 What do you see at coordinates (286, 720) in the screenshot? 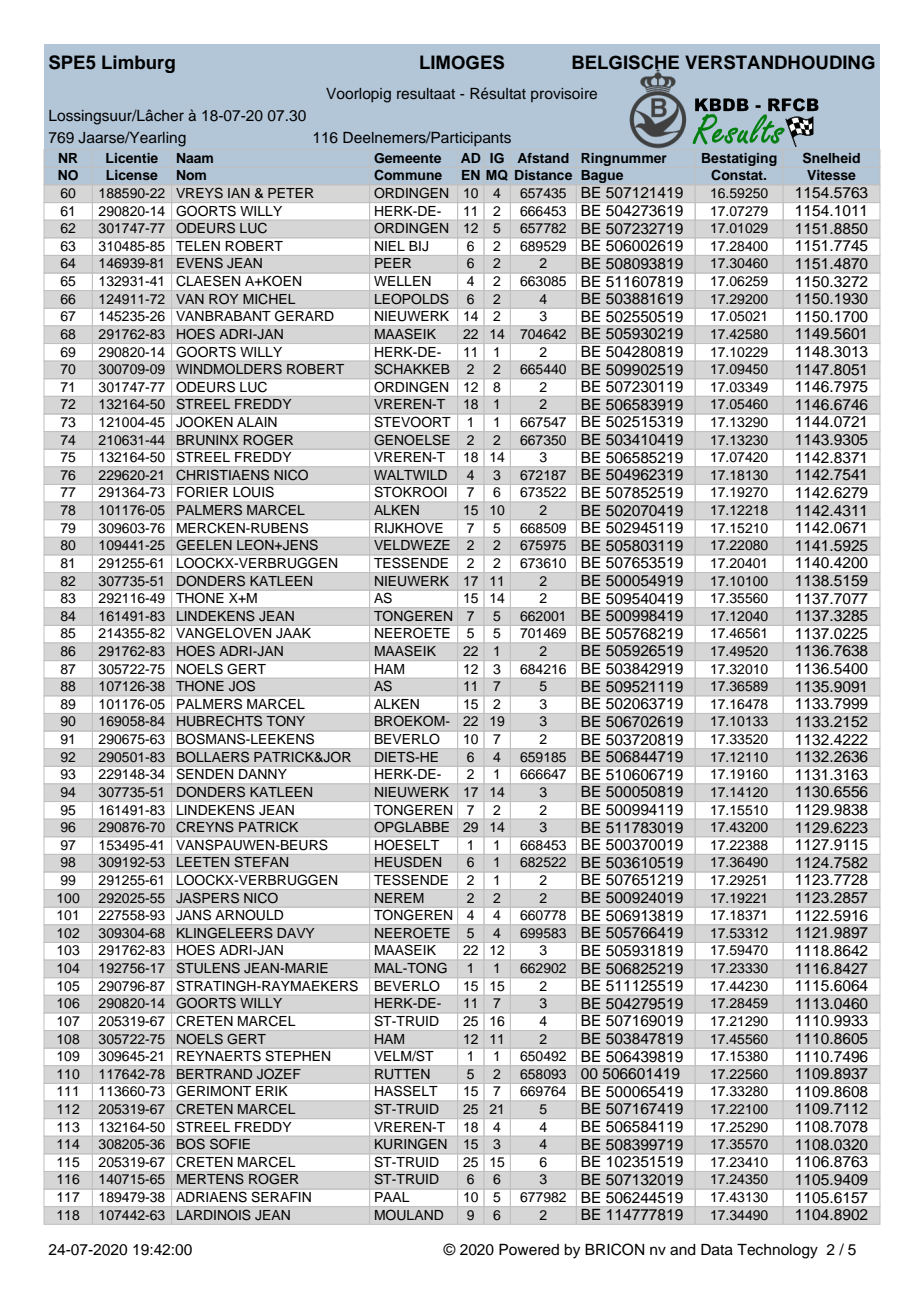
I see `TONY` at bounding box center [286, 720].
